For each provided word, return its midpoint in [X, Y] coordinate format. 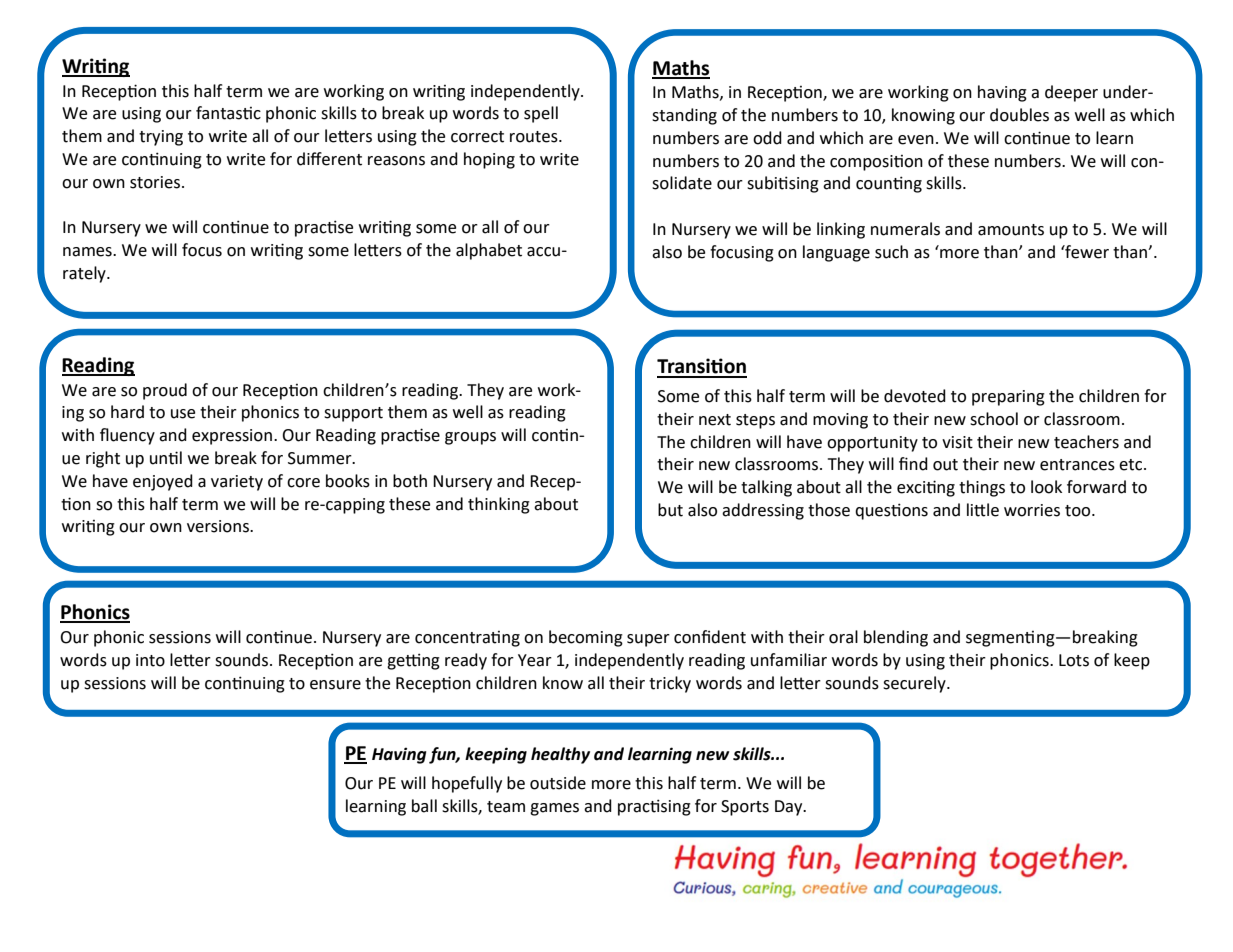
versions [219, 526]
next [715, 420]
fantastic [228, 113]
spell [541, 114]
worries [1032, 510]
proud [165, 391]
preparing [1008, 398]
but [670, 510]
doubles [1019, 115]
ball [424, 806]
